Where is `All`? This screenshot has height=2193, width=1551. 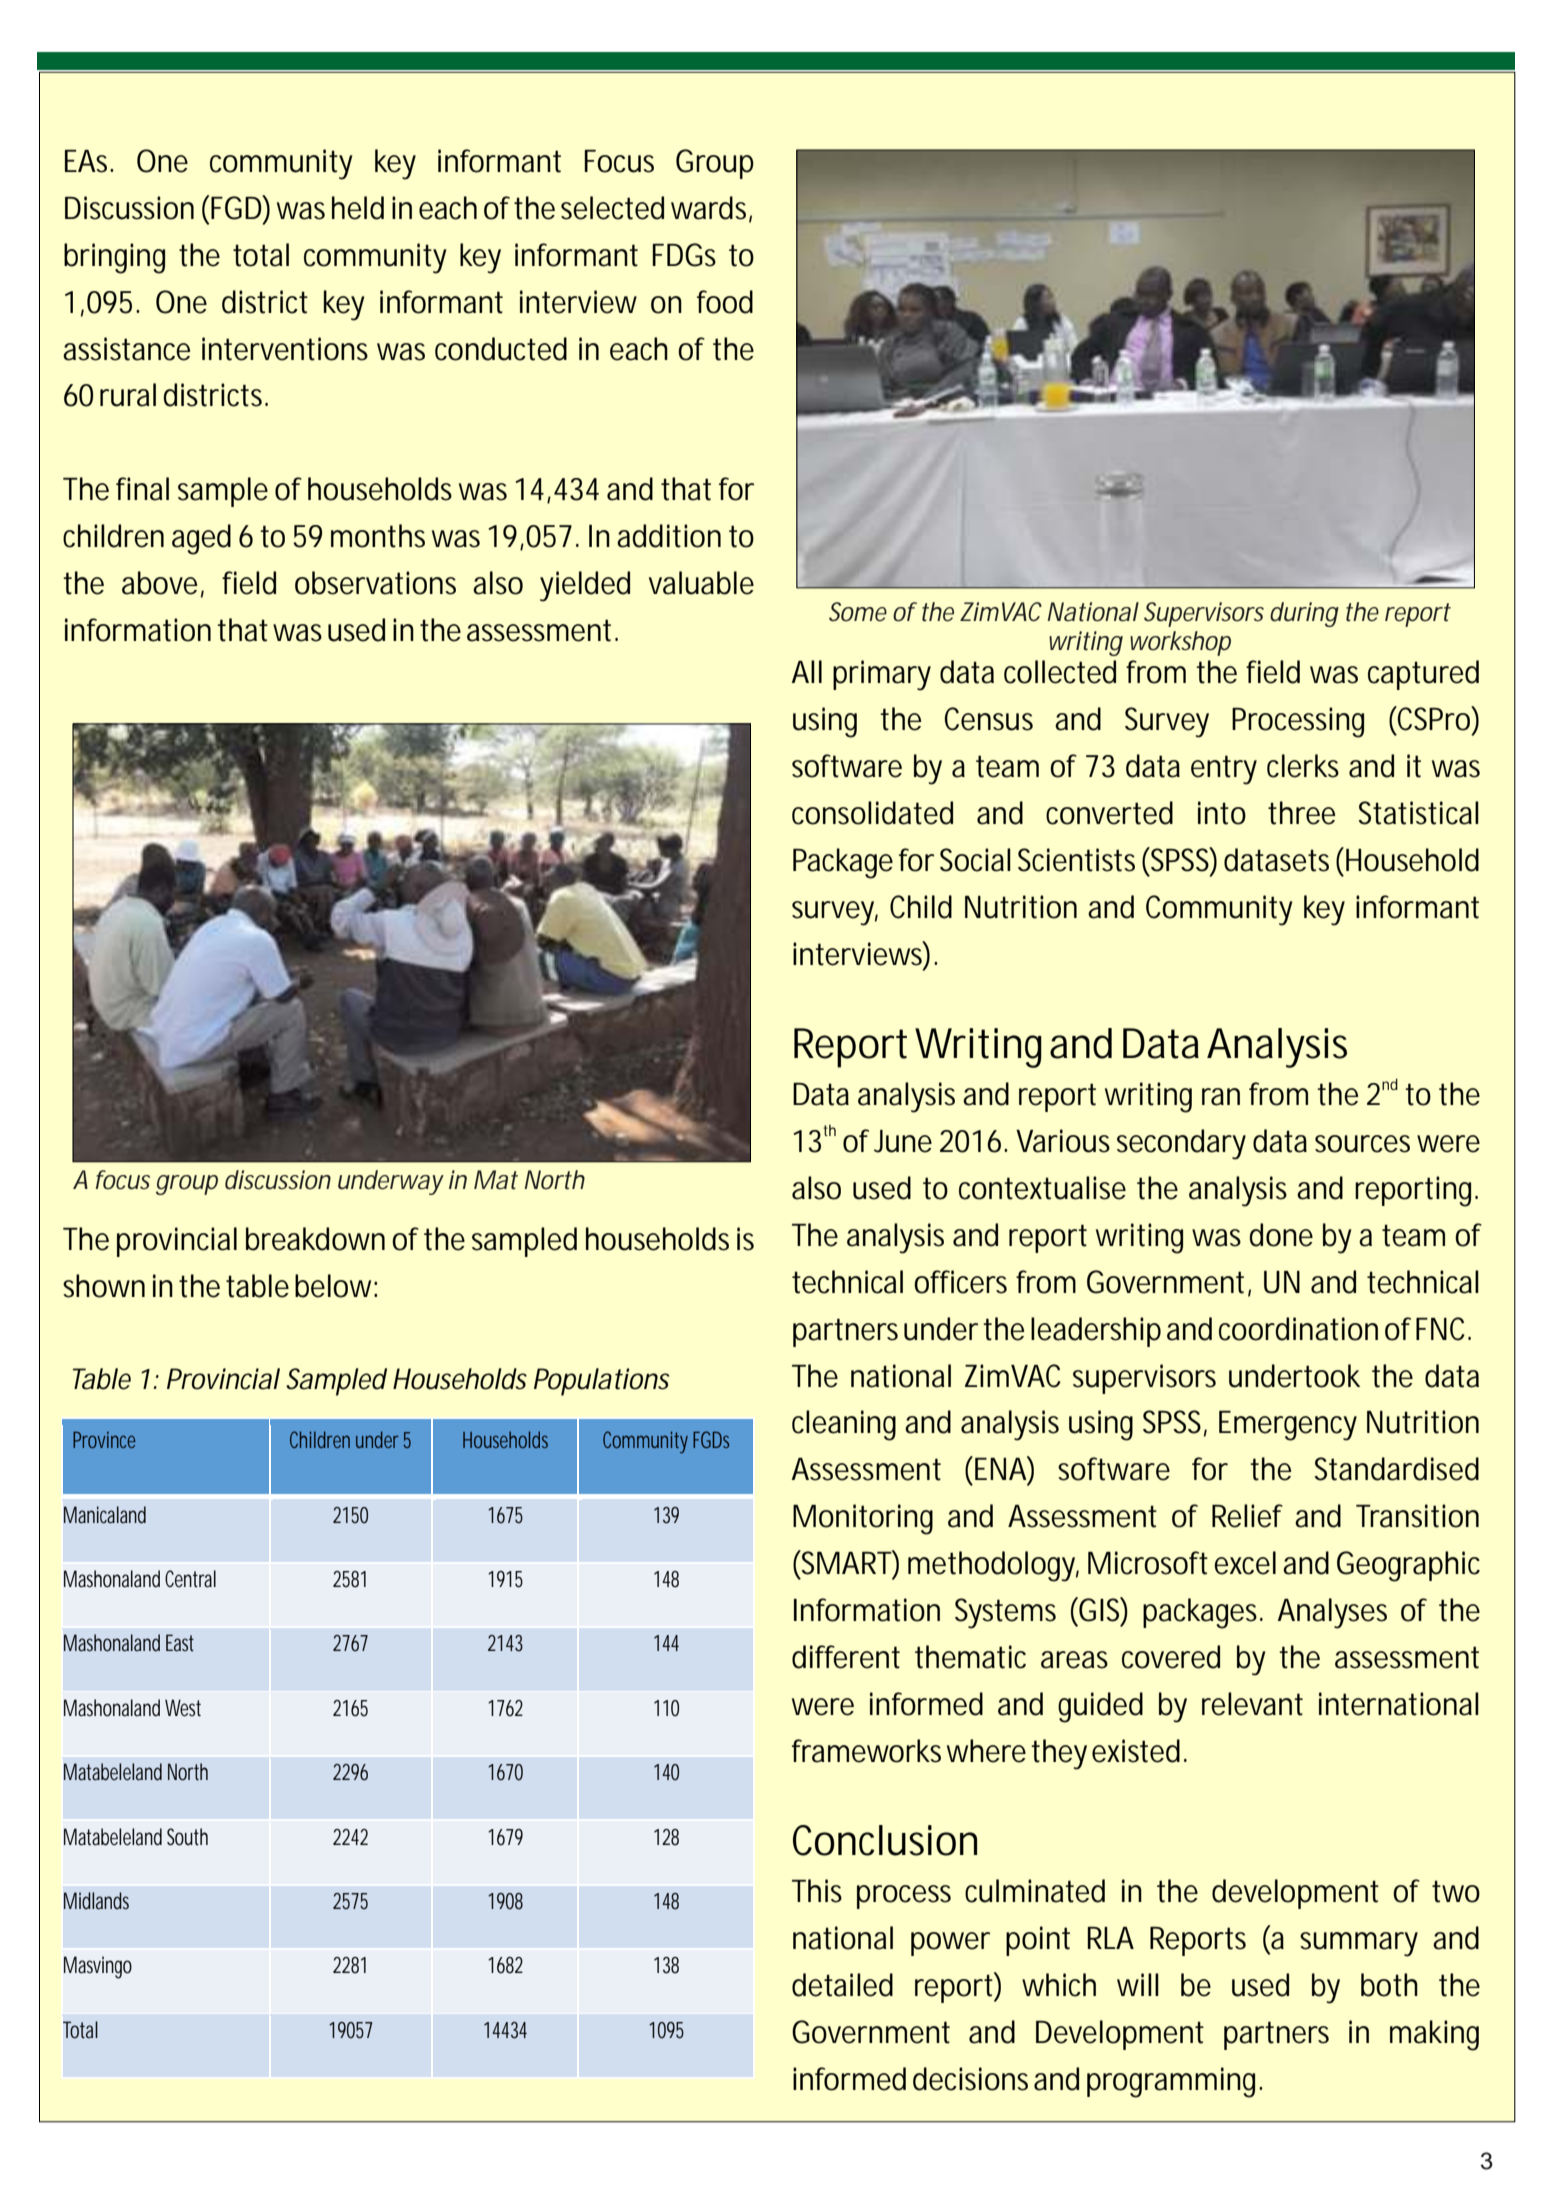
All is located at coordinates (807, 671).
